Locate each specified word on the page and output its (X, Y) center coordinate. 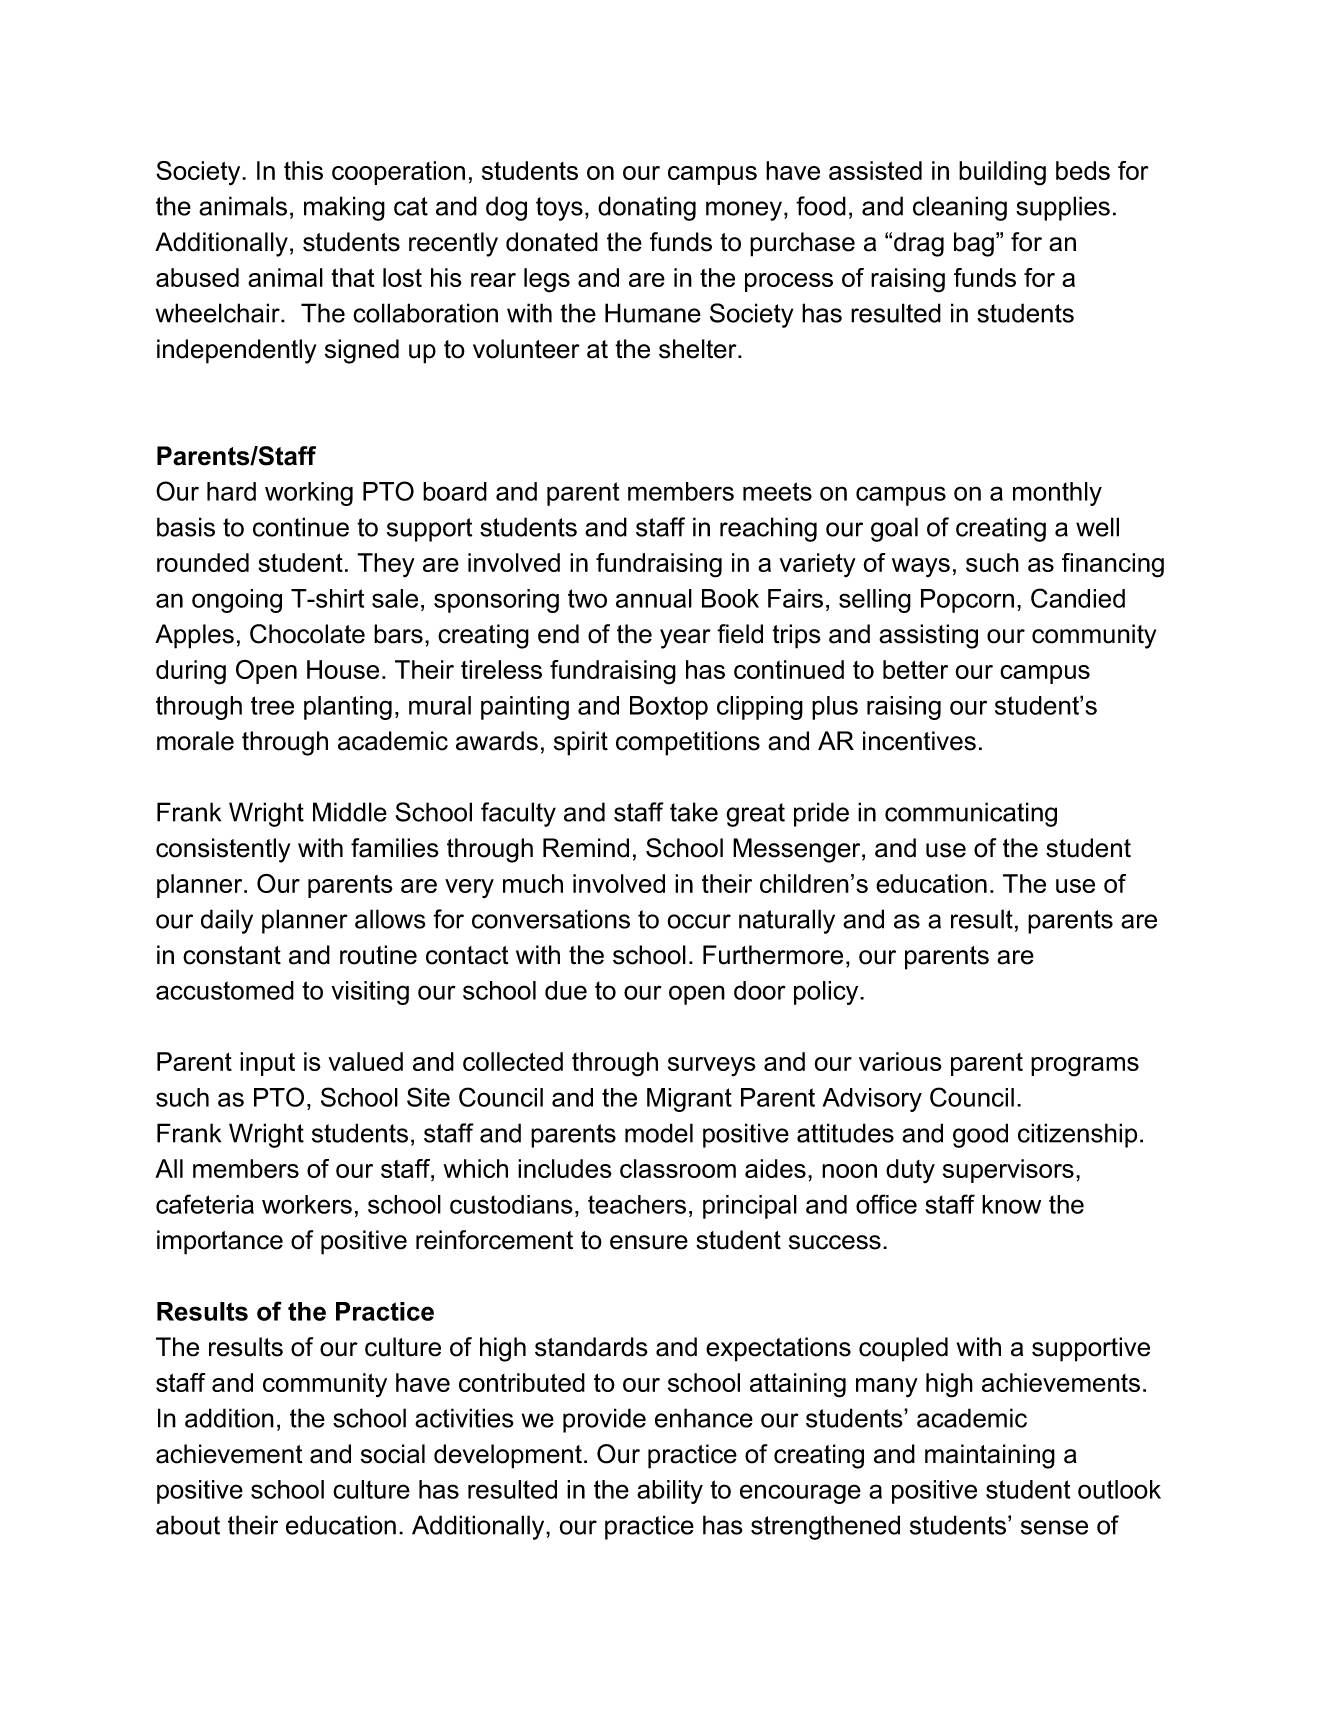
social (393, 1454)
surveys (712, 1067)
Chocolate (307, 634)
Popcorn (967, 601)
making (344, 208)
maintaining (990, 1456)
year (685, 639)
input (267, 1064)
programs (1085, 1067)
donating (647, 208)
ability (670, 1492)
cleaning (960, 208)
